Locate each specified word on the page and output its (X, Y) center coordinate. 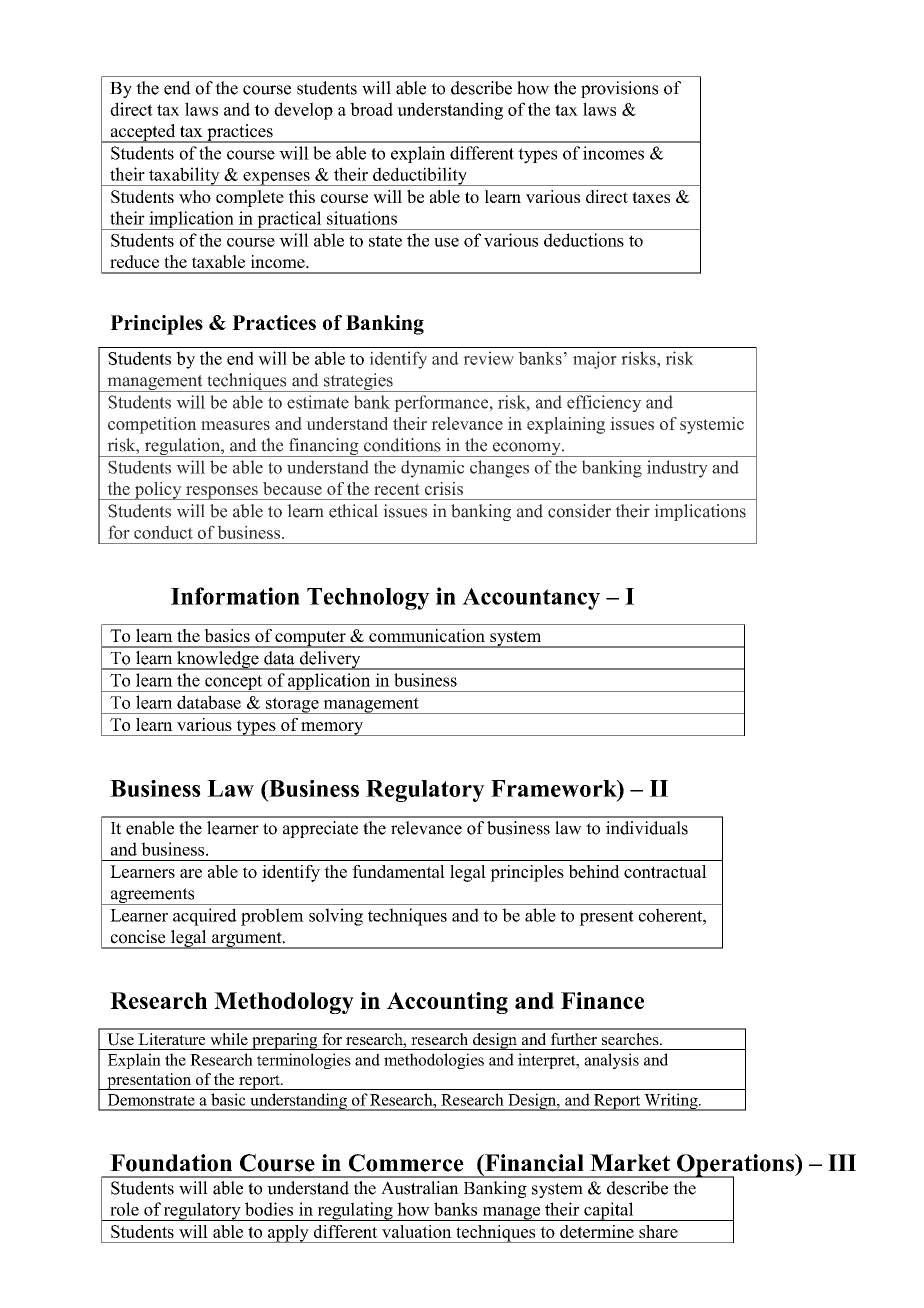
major (595, 360)
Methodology (284, 1003)
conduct (163, 532)
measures (235, 425)
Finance (602, 1000)
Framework (555, 788)
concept (234, 683)
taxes (651, 197)
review (488, 358)
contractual (665, 871)
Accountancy (531, 599)
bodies (269, 1209)
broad (371, 109)
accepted (143, 133)
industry (677, 469)
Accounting (447, 1003)
